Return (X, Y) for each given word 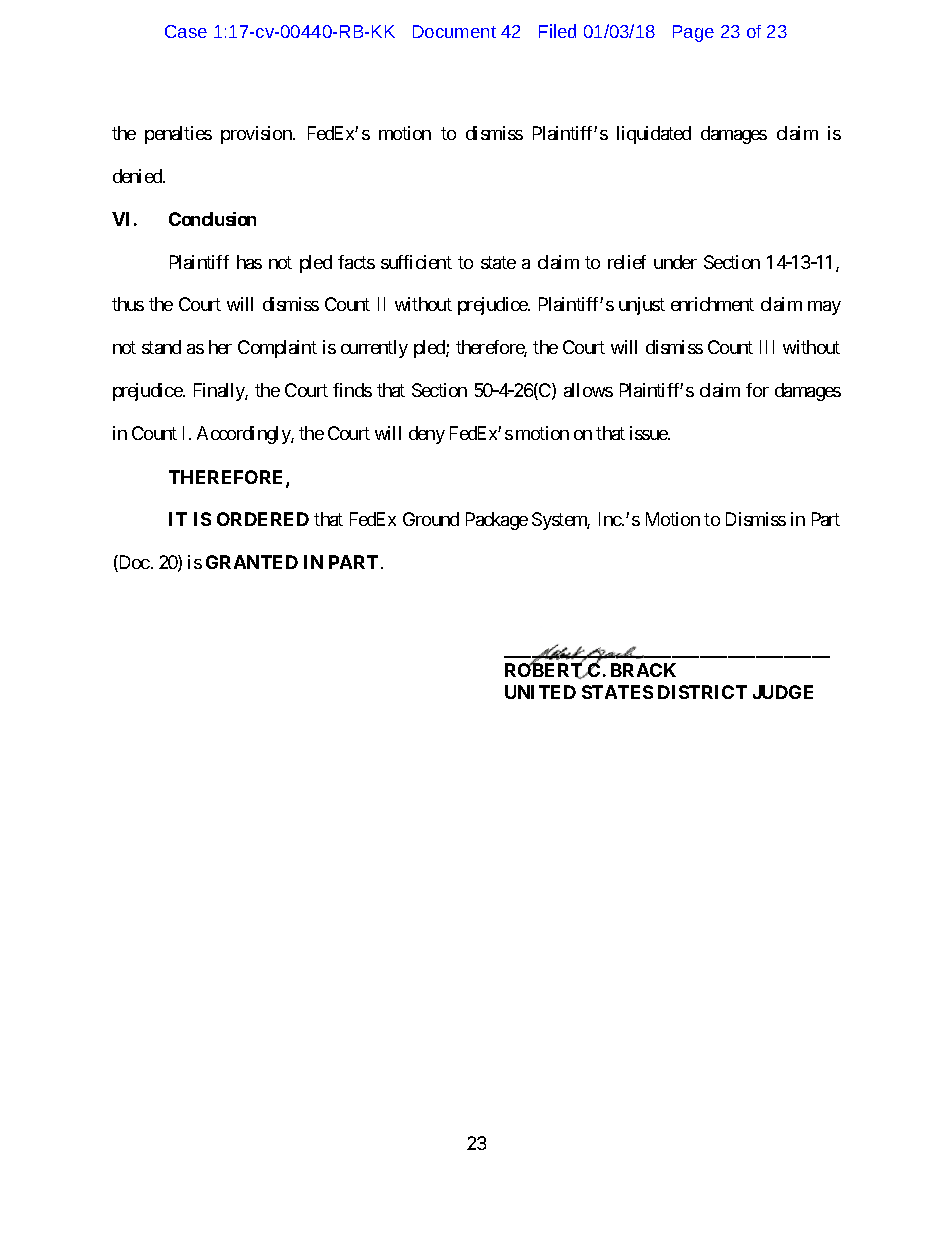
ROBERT (545, 670)
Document (454, 31)
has (249, 262)
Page (693, 33)
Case (186, 31)
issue (649, 433)
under (675, 262)
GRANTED (252, 562)
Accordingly (244, 435)
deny (427, 435)
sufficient (416, 262)
